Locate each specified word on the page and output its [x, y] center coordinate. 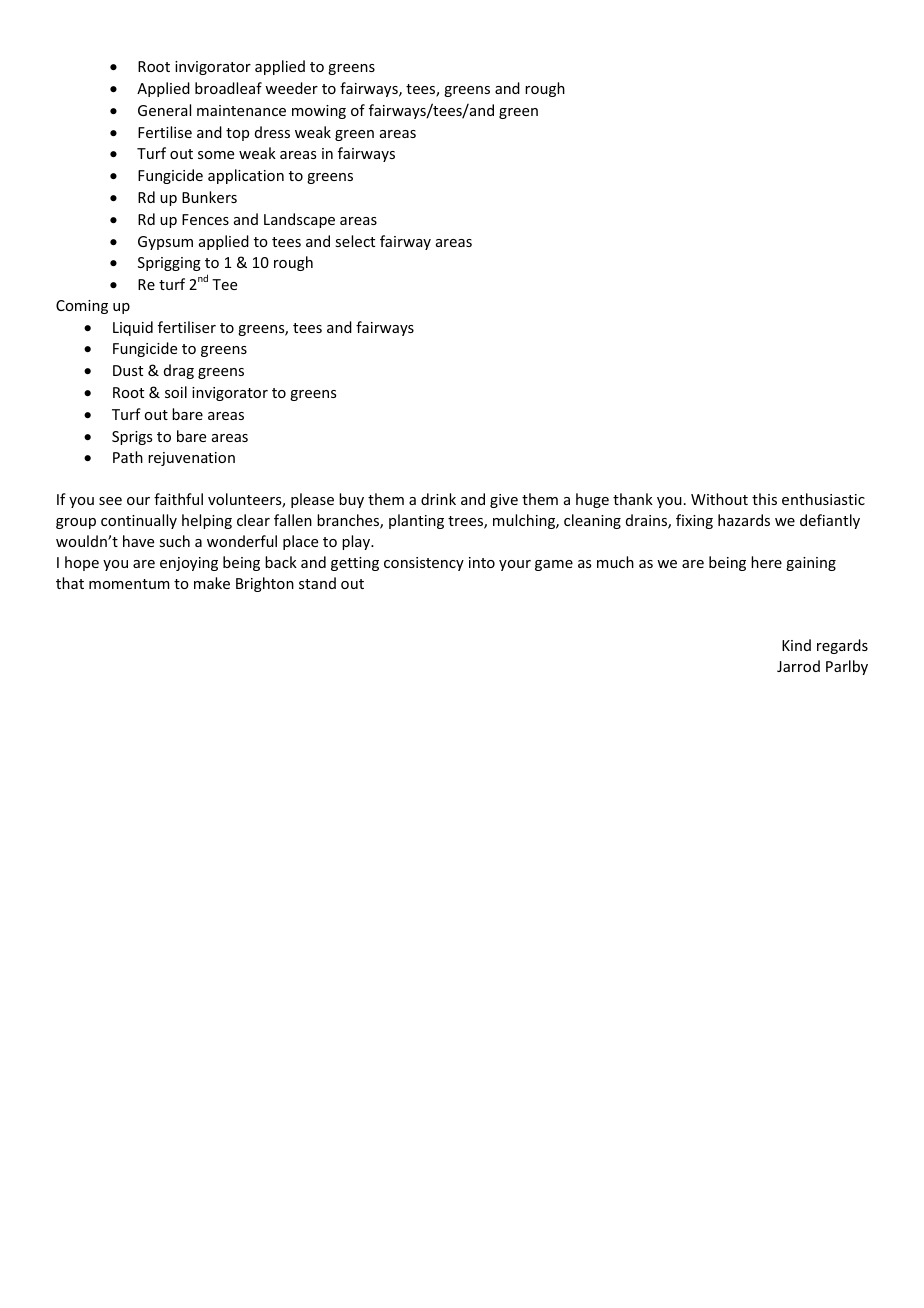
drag [179, 371]
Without [719, 499]
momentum [129, 584]
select [355, 241]
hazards [744, 520]
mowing [319, 112]
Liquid [133, 328]
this [764, 499]
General [164, 110]
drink [438, 499]
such [174, 541]
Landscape [299, 220]
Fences [205, 219]
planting [416, 521]
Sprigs [132, 438]
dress [272, 132]
